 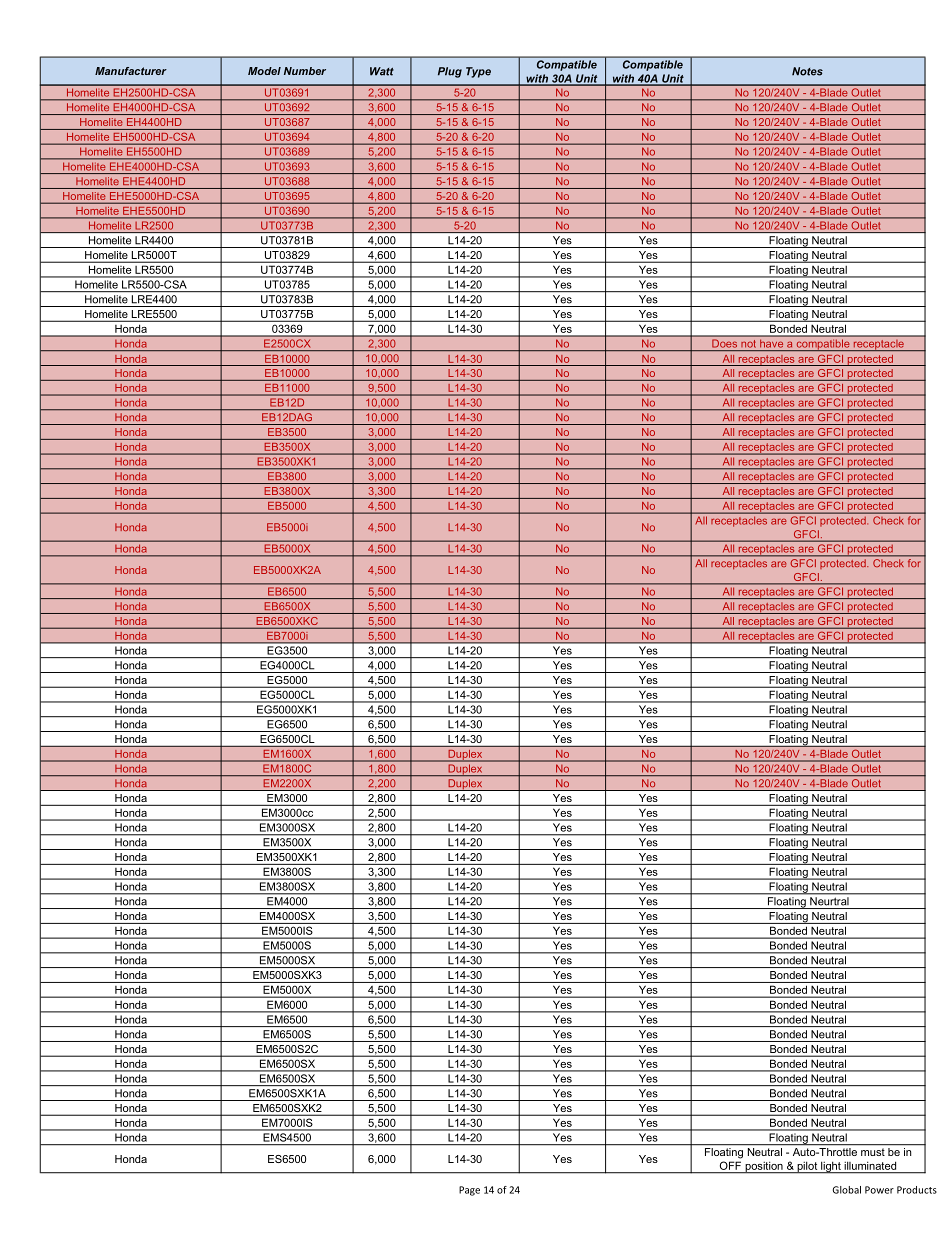 I want to click on Type, so click(x=478, y=72).
